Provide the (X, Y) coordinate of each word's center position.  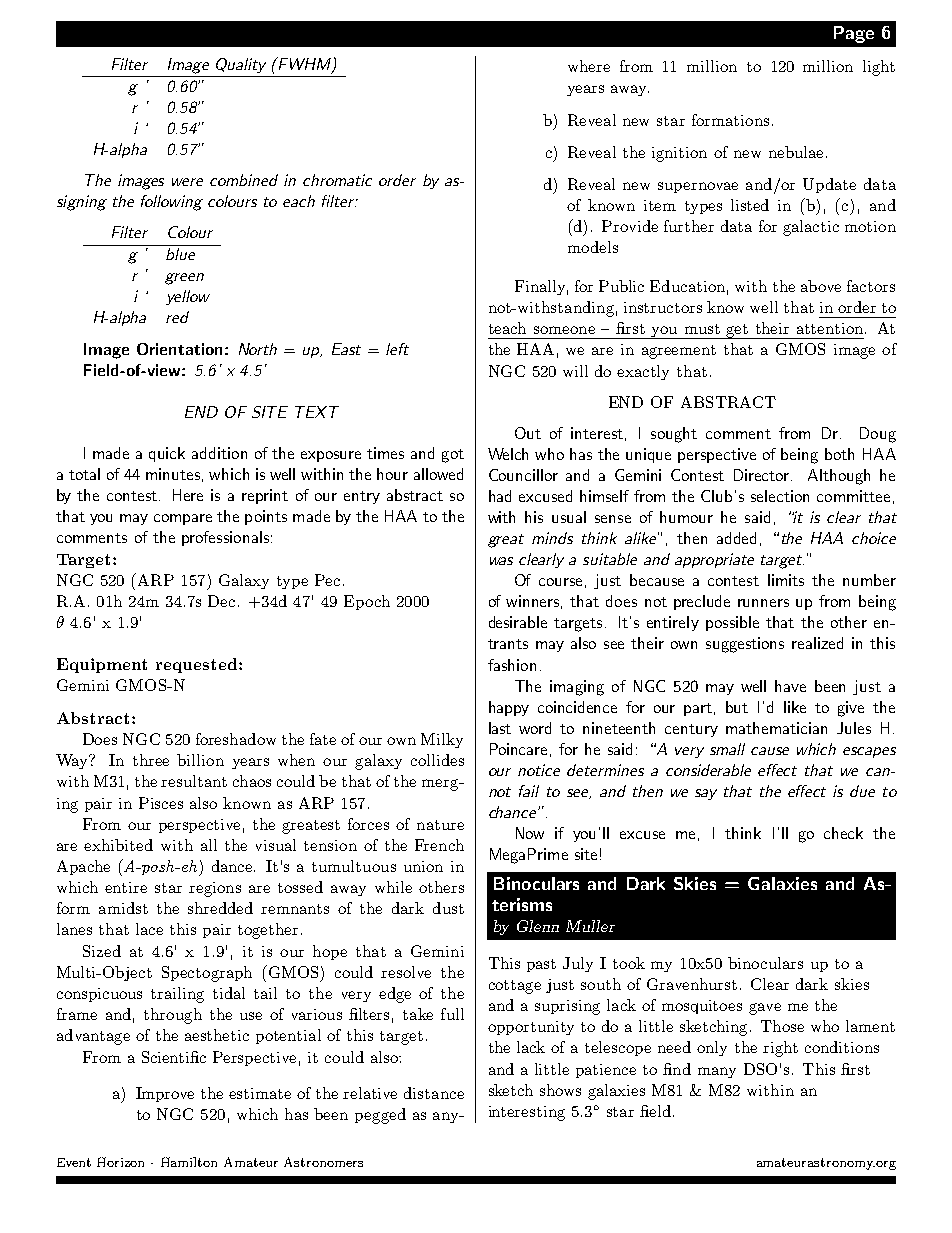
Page (854, 34)
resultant (194, 781)
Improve (165, 1094)
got (453, 456)
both (839, 454)
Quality (241, 65)
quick (167, 454)
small (727, 749)
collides (437, 760)
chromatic (337, 180)
